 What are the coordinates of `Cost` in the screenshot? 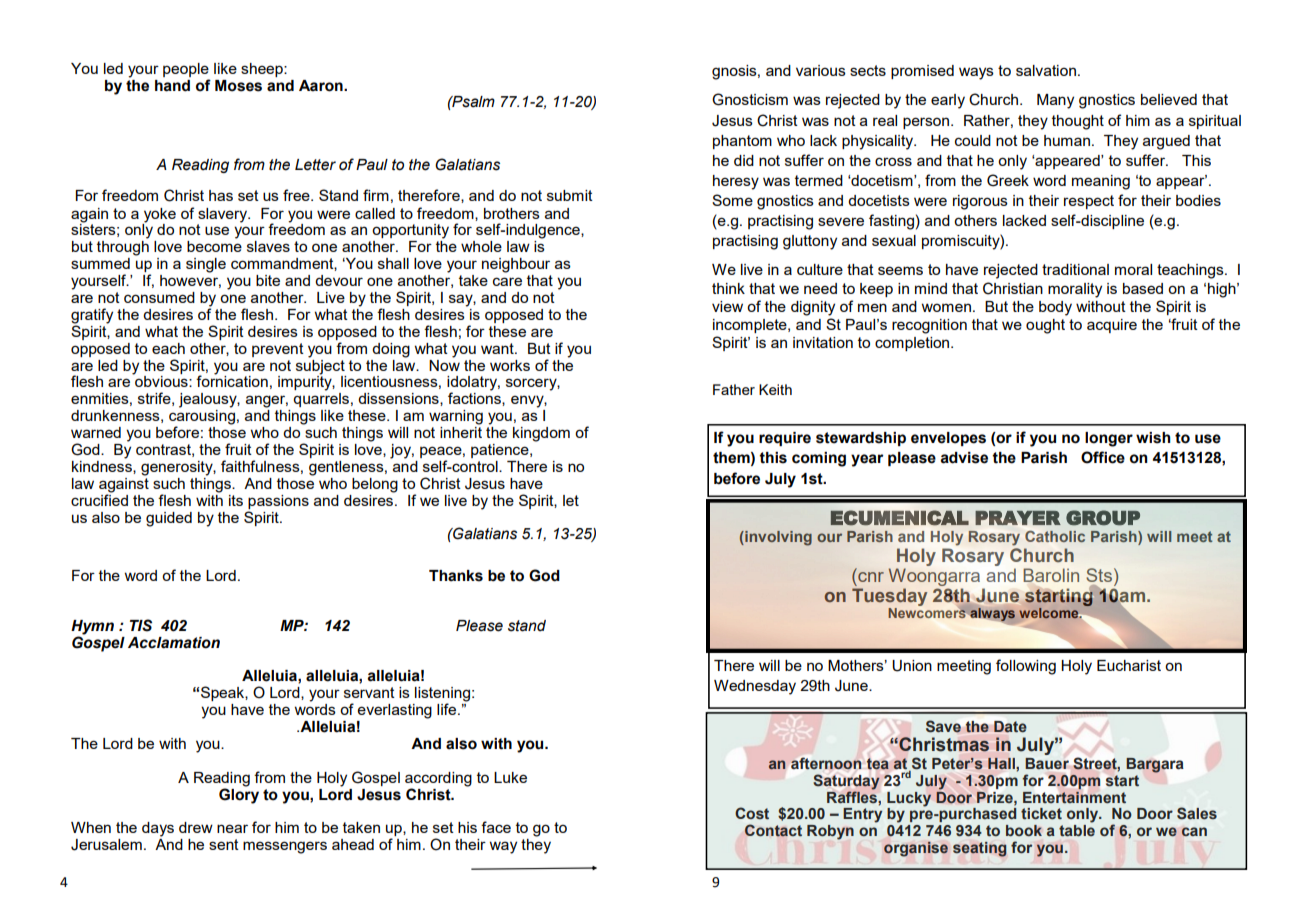 It's located at (752, 813).
